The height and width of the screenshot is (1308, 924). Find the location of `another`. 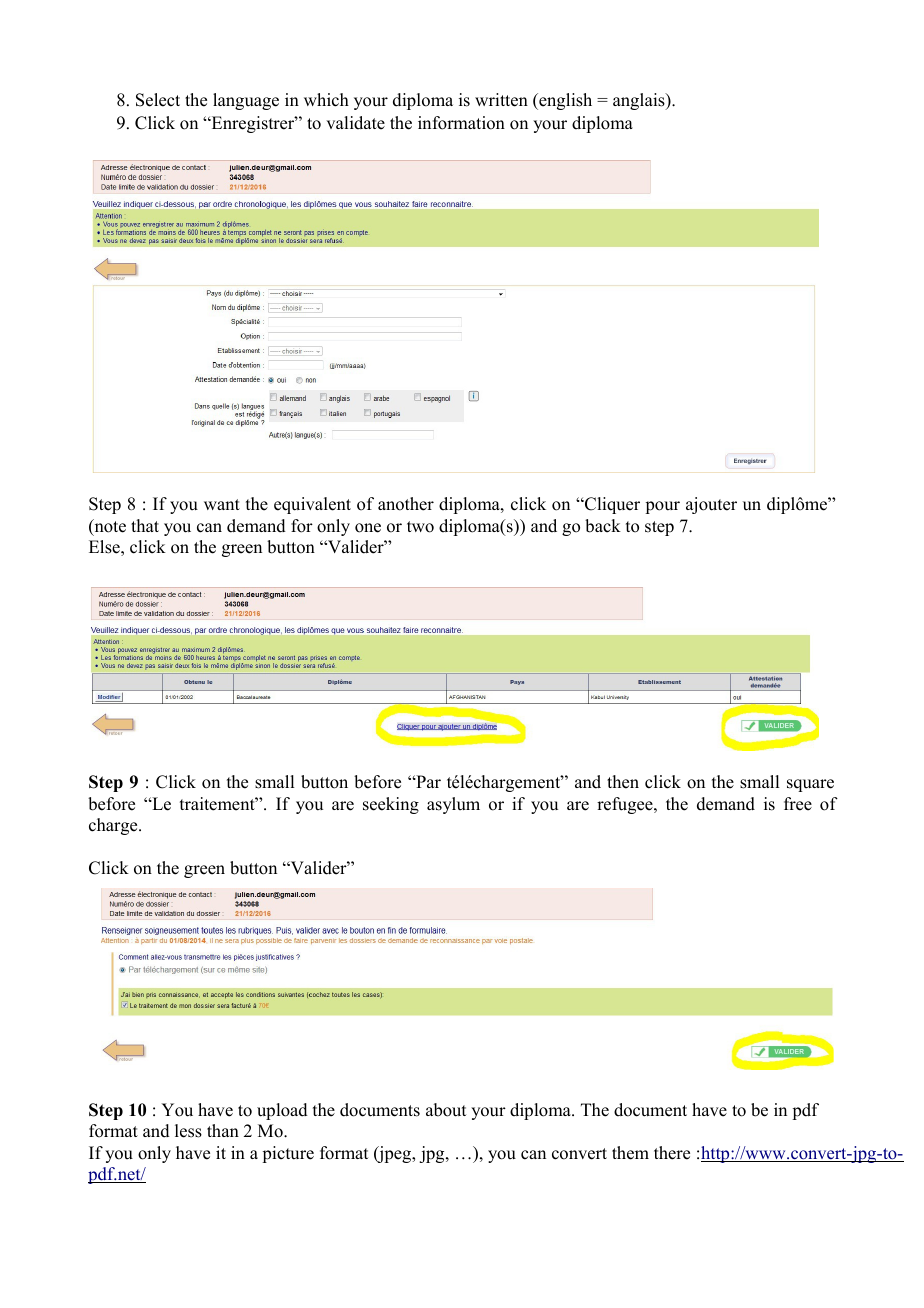

another is located at coordinates (406, 504).
